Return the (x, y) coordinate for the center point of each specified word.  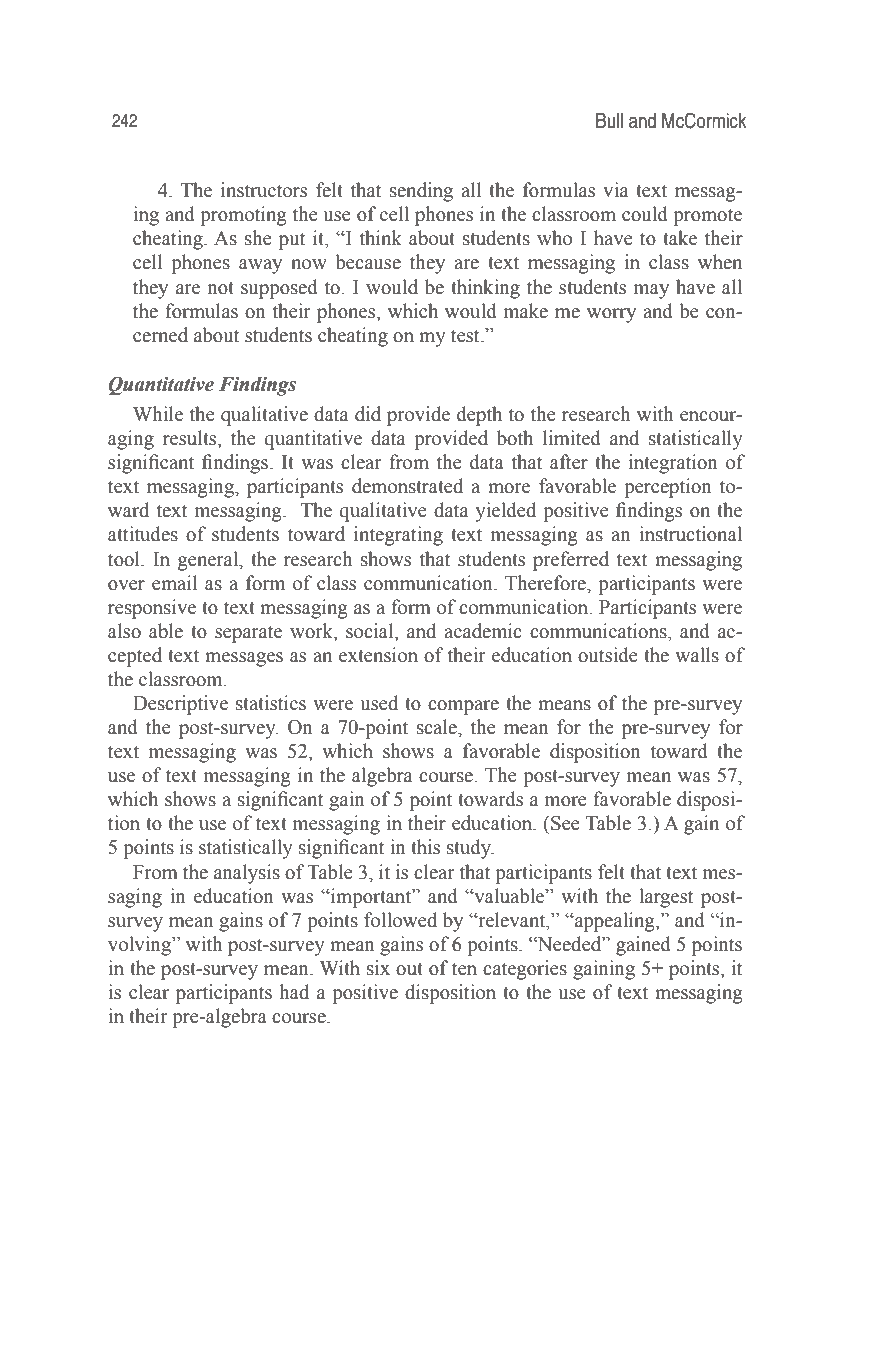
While (158, 414)
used (379, 703)
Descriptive (180, 705)
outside (608, 655)
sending (421, 192)
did (368, 414)
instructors (264, 190)
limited (572, 438)
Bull (609, 121)
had (294, 992)
